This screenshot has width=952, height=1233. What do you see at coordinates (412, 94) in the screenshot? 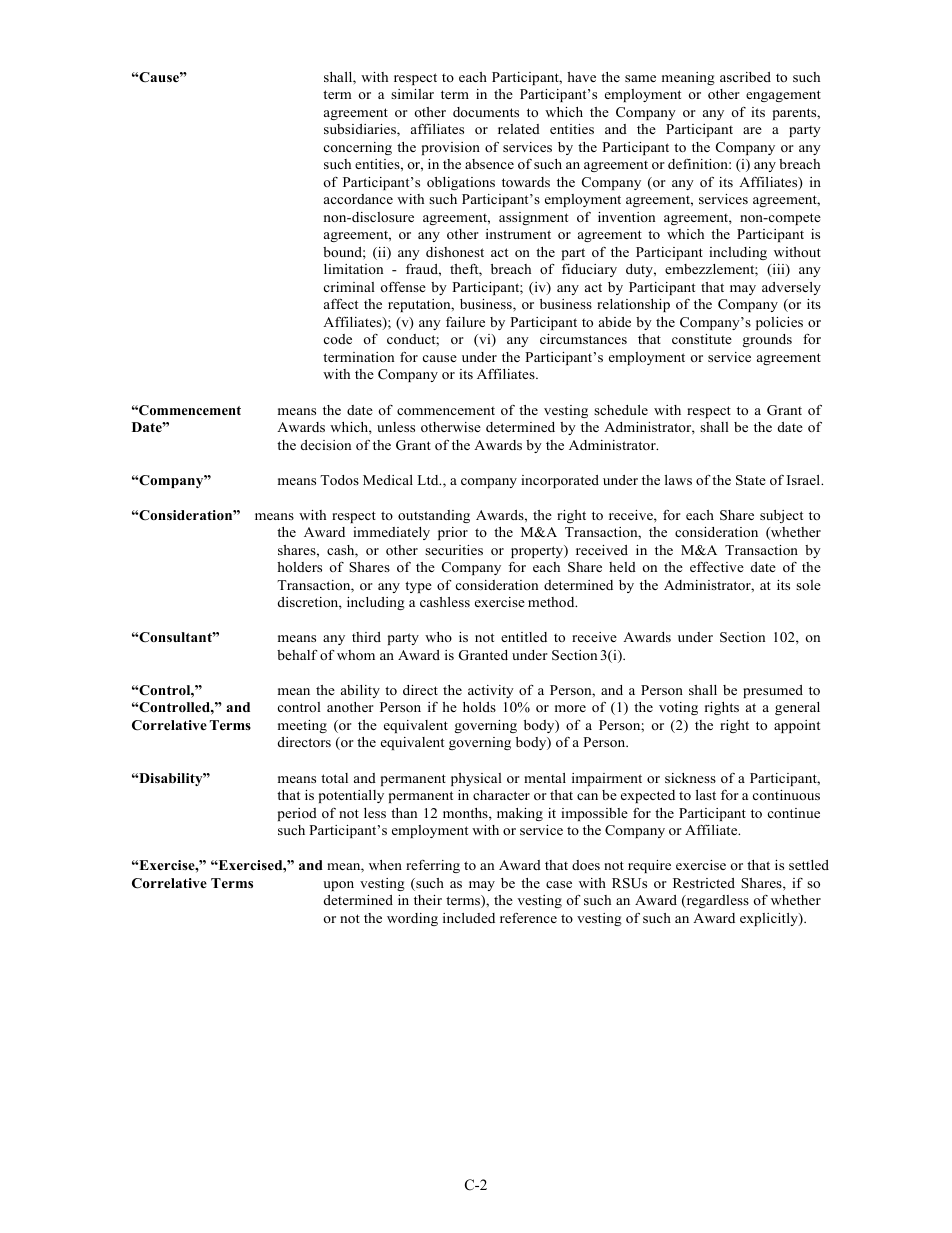
I see `similar` at bounding box center [412, 94].
